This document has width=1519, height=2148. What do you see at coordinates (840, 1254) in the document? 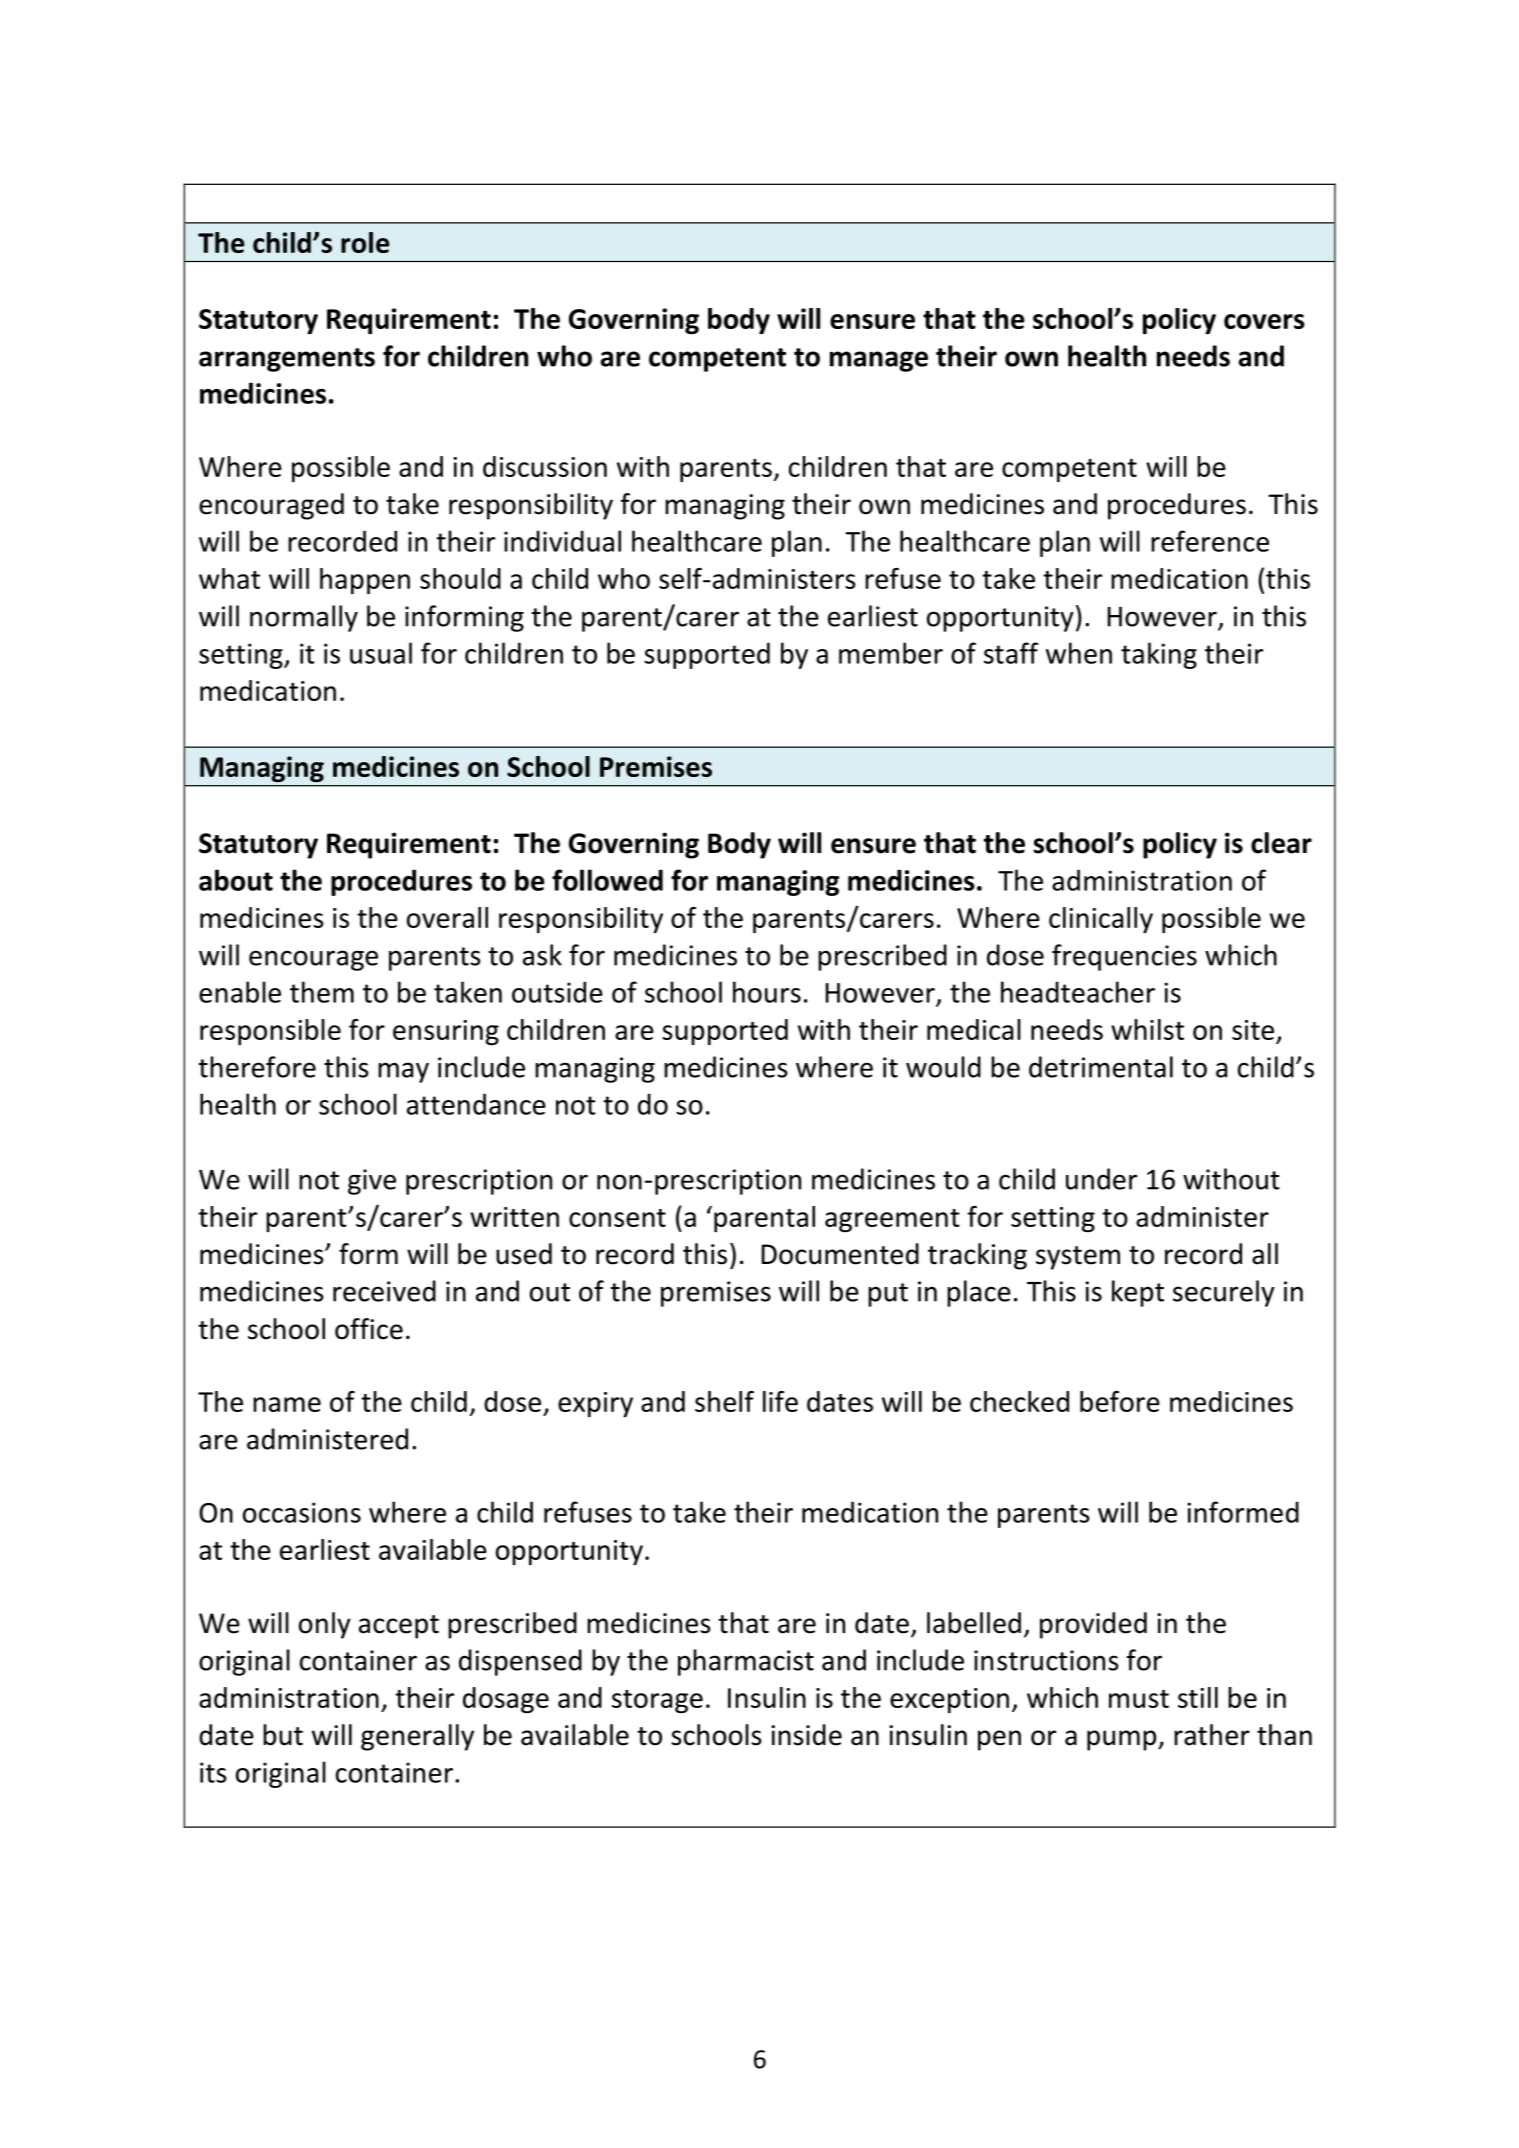
I see `Documented` at bounding box center [840, 1254].
